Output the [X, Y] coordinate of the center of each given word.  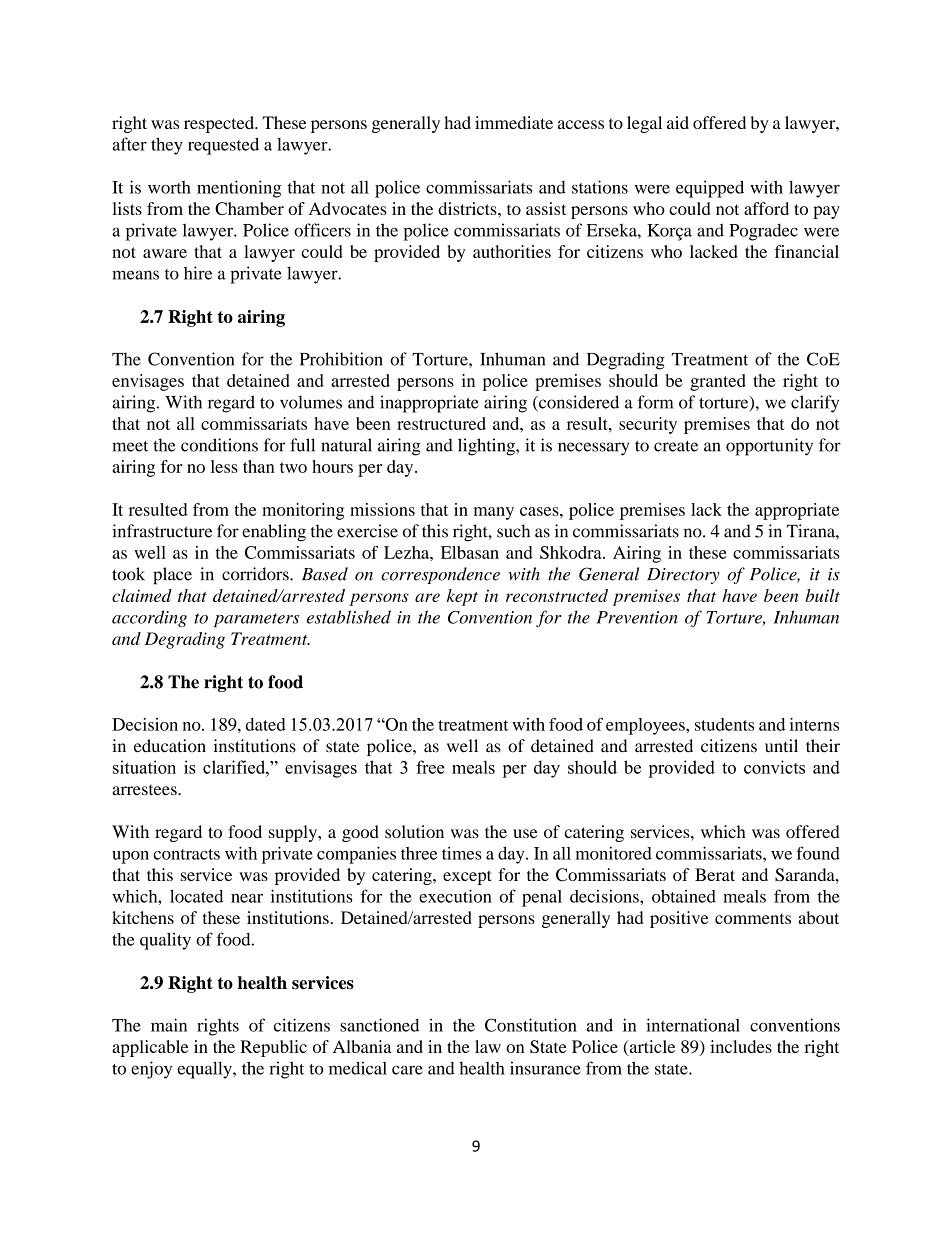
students [724, 724]
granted [718, 382]
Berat [715, 874]
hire [198, 273]
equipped [710, 189]
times [462, 853]
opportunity [769, 447]
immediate [514, 122]
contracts [186, 854]
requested [223, 146]
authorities [512, 251]
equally [206, 1070]
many [494, 513]
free [430, 767]
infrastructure [162, 531]
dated [265, 724]
